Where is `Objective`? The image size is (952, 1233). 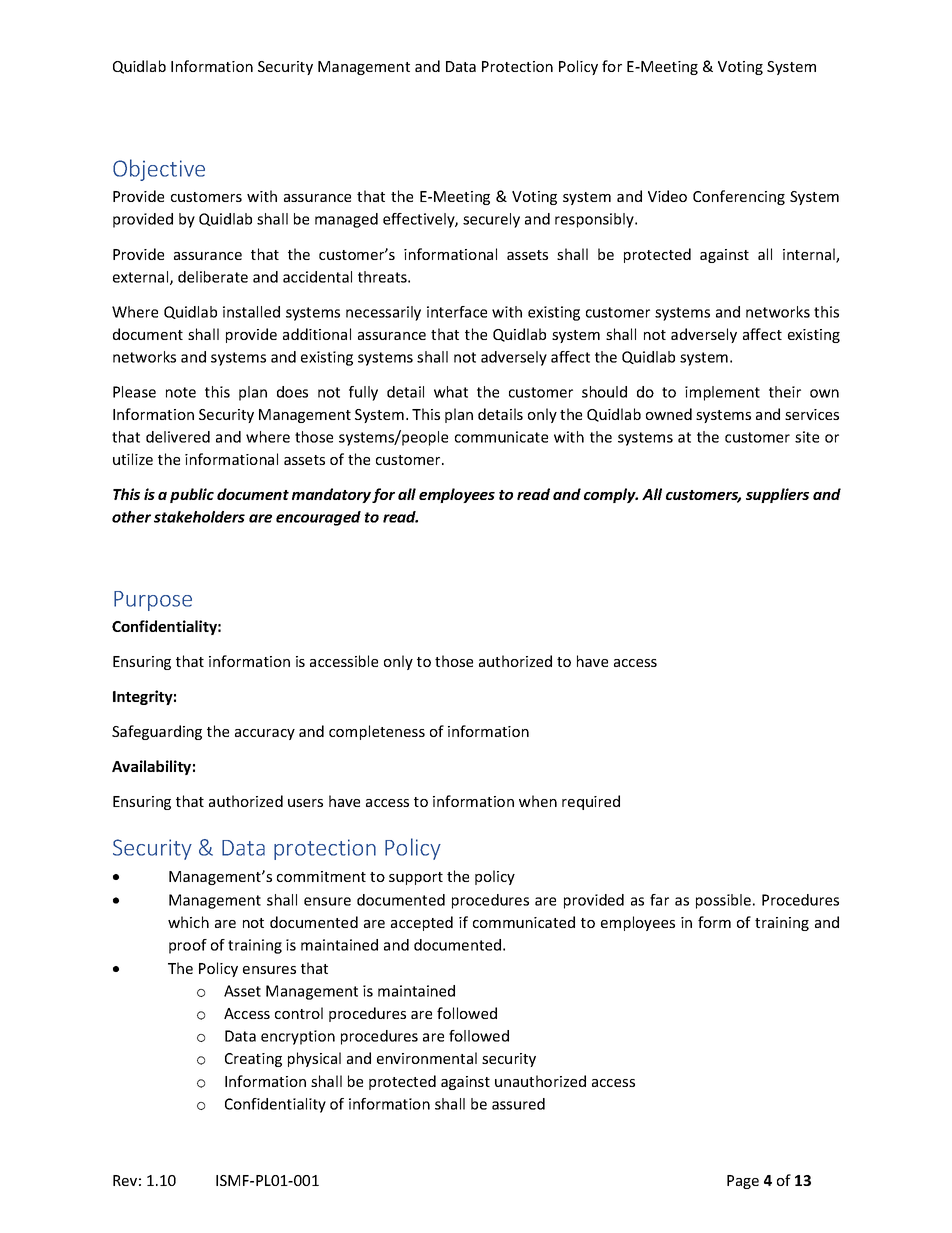
Objective is located at coordinates (159, 170).
